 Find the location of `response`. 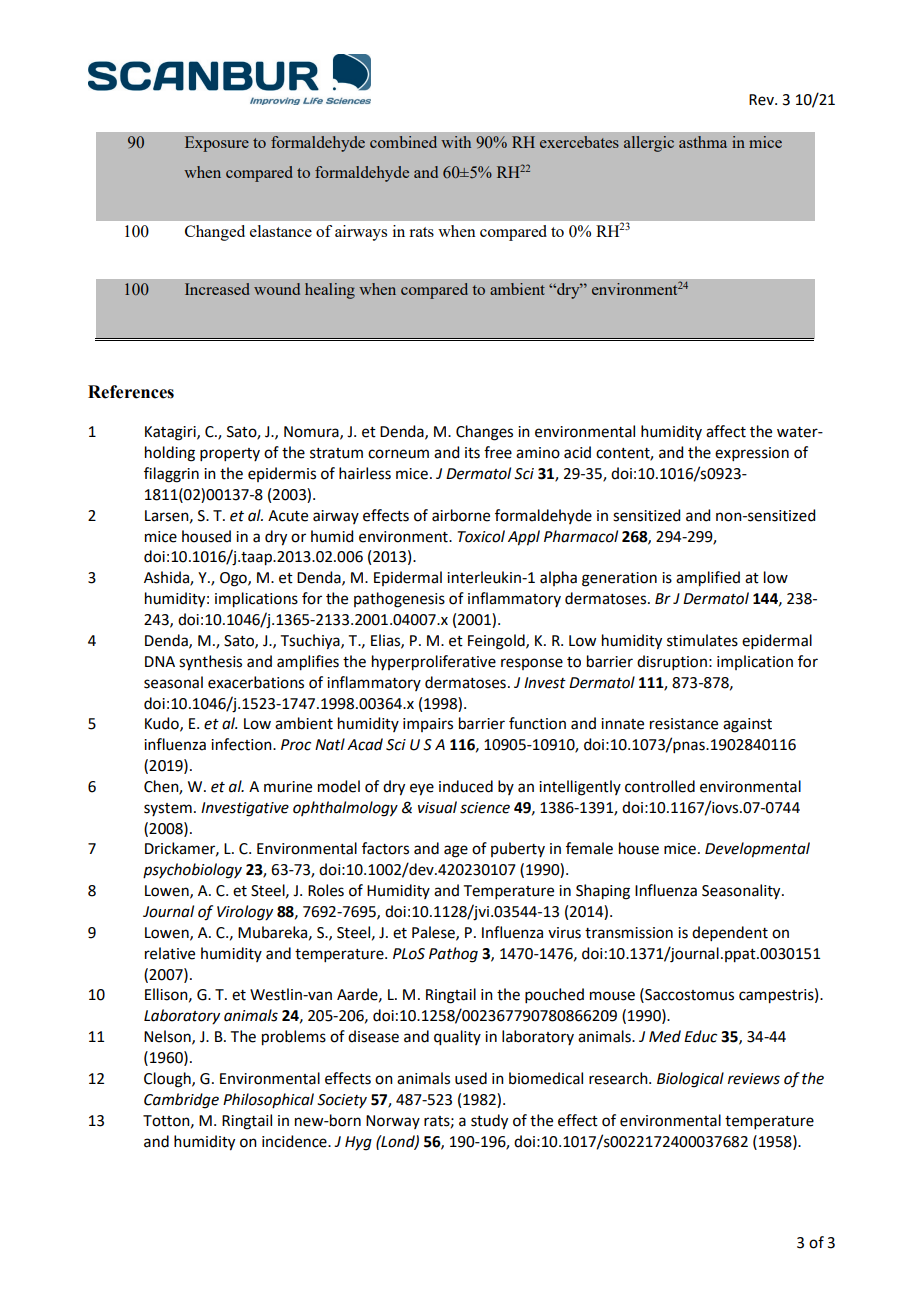

response is located at coordinates (532, 664).
